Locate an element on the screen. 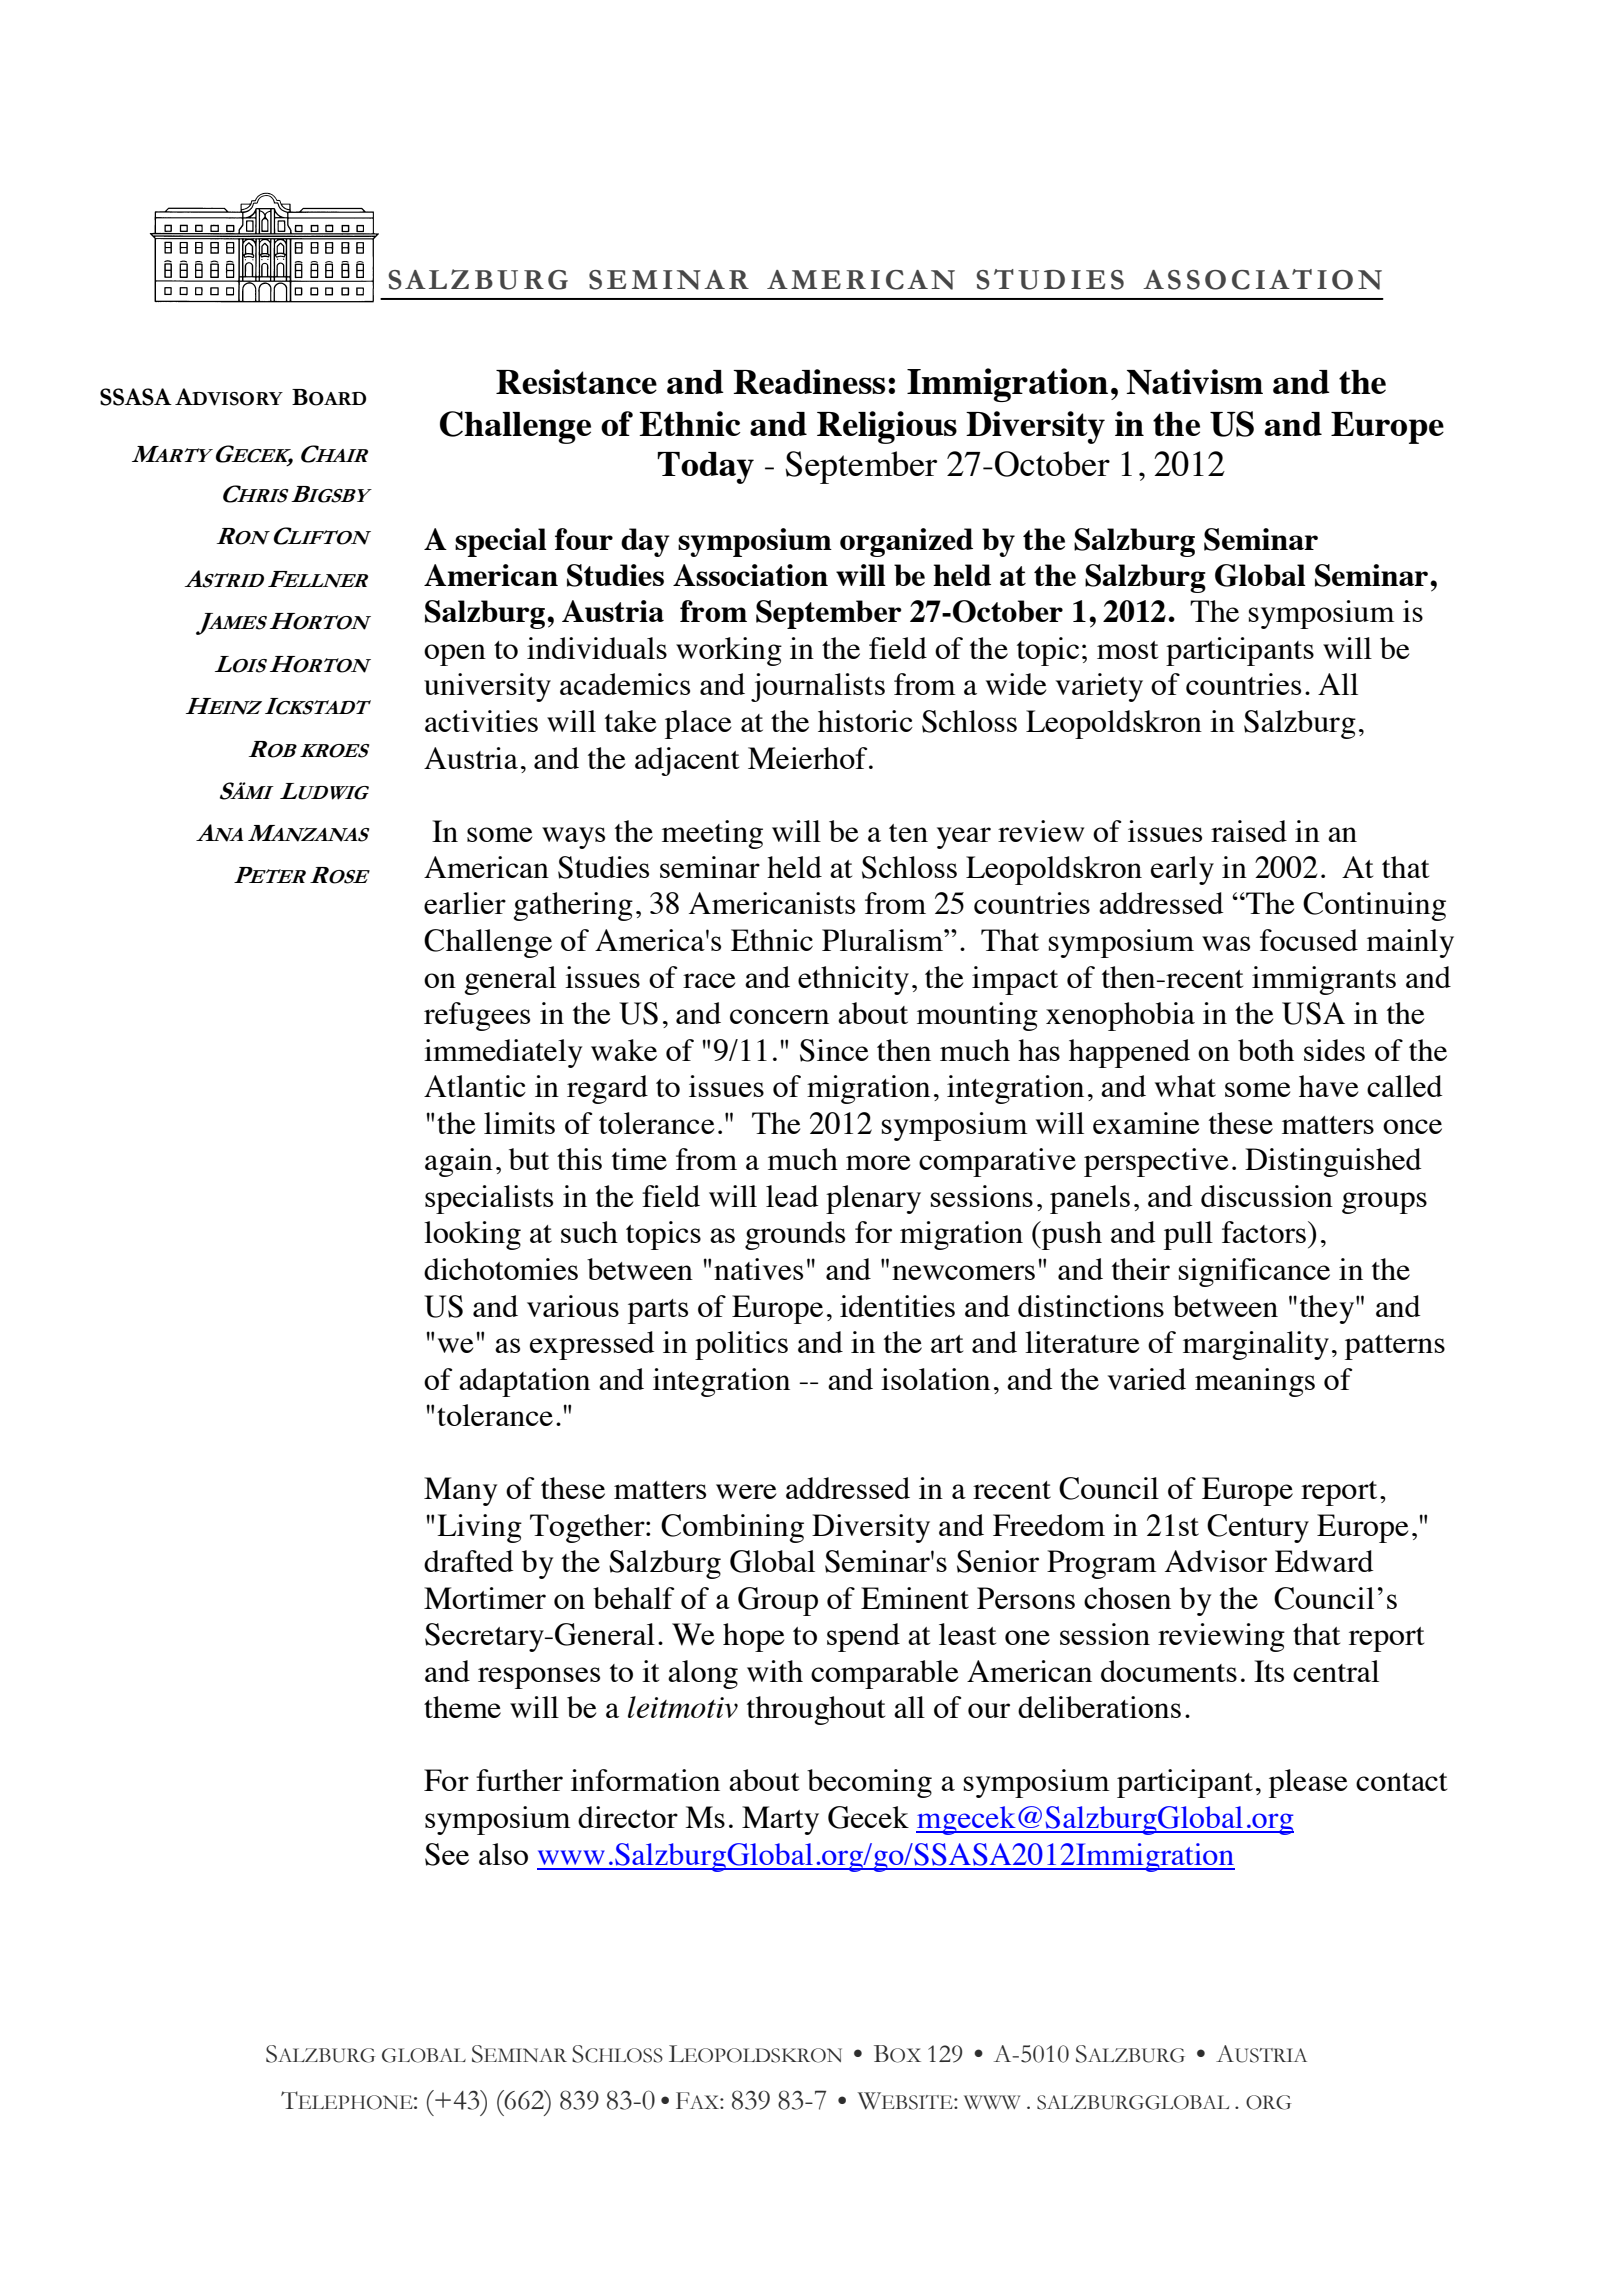 This screenshot has height=2290, width=1619. factors is located at coordinates (1264, 1232).
